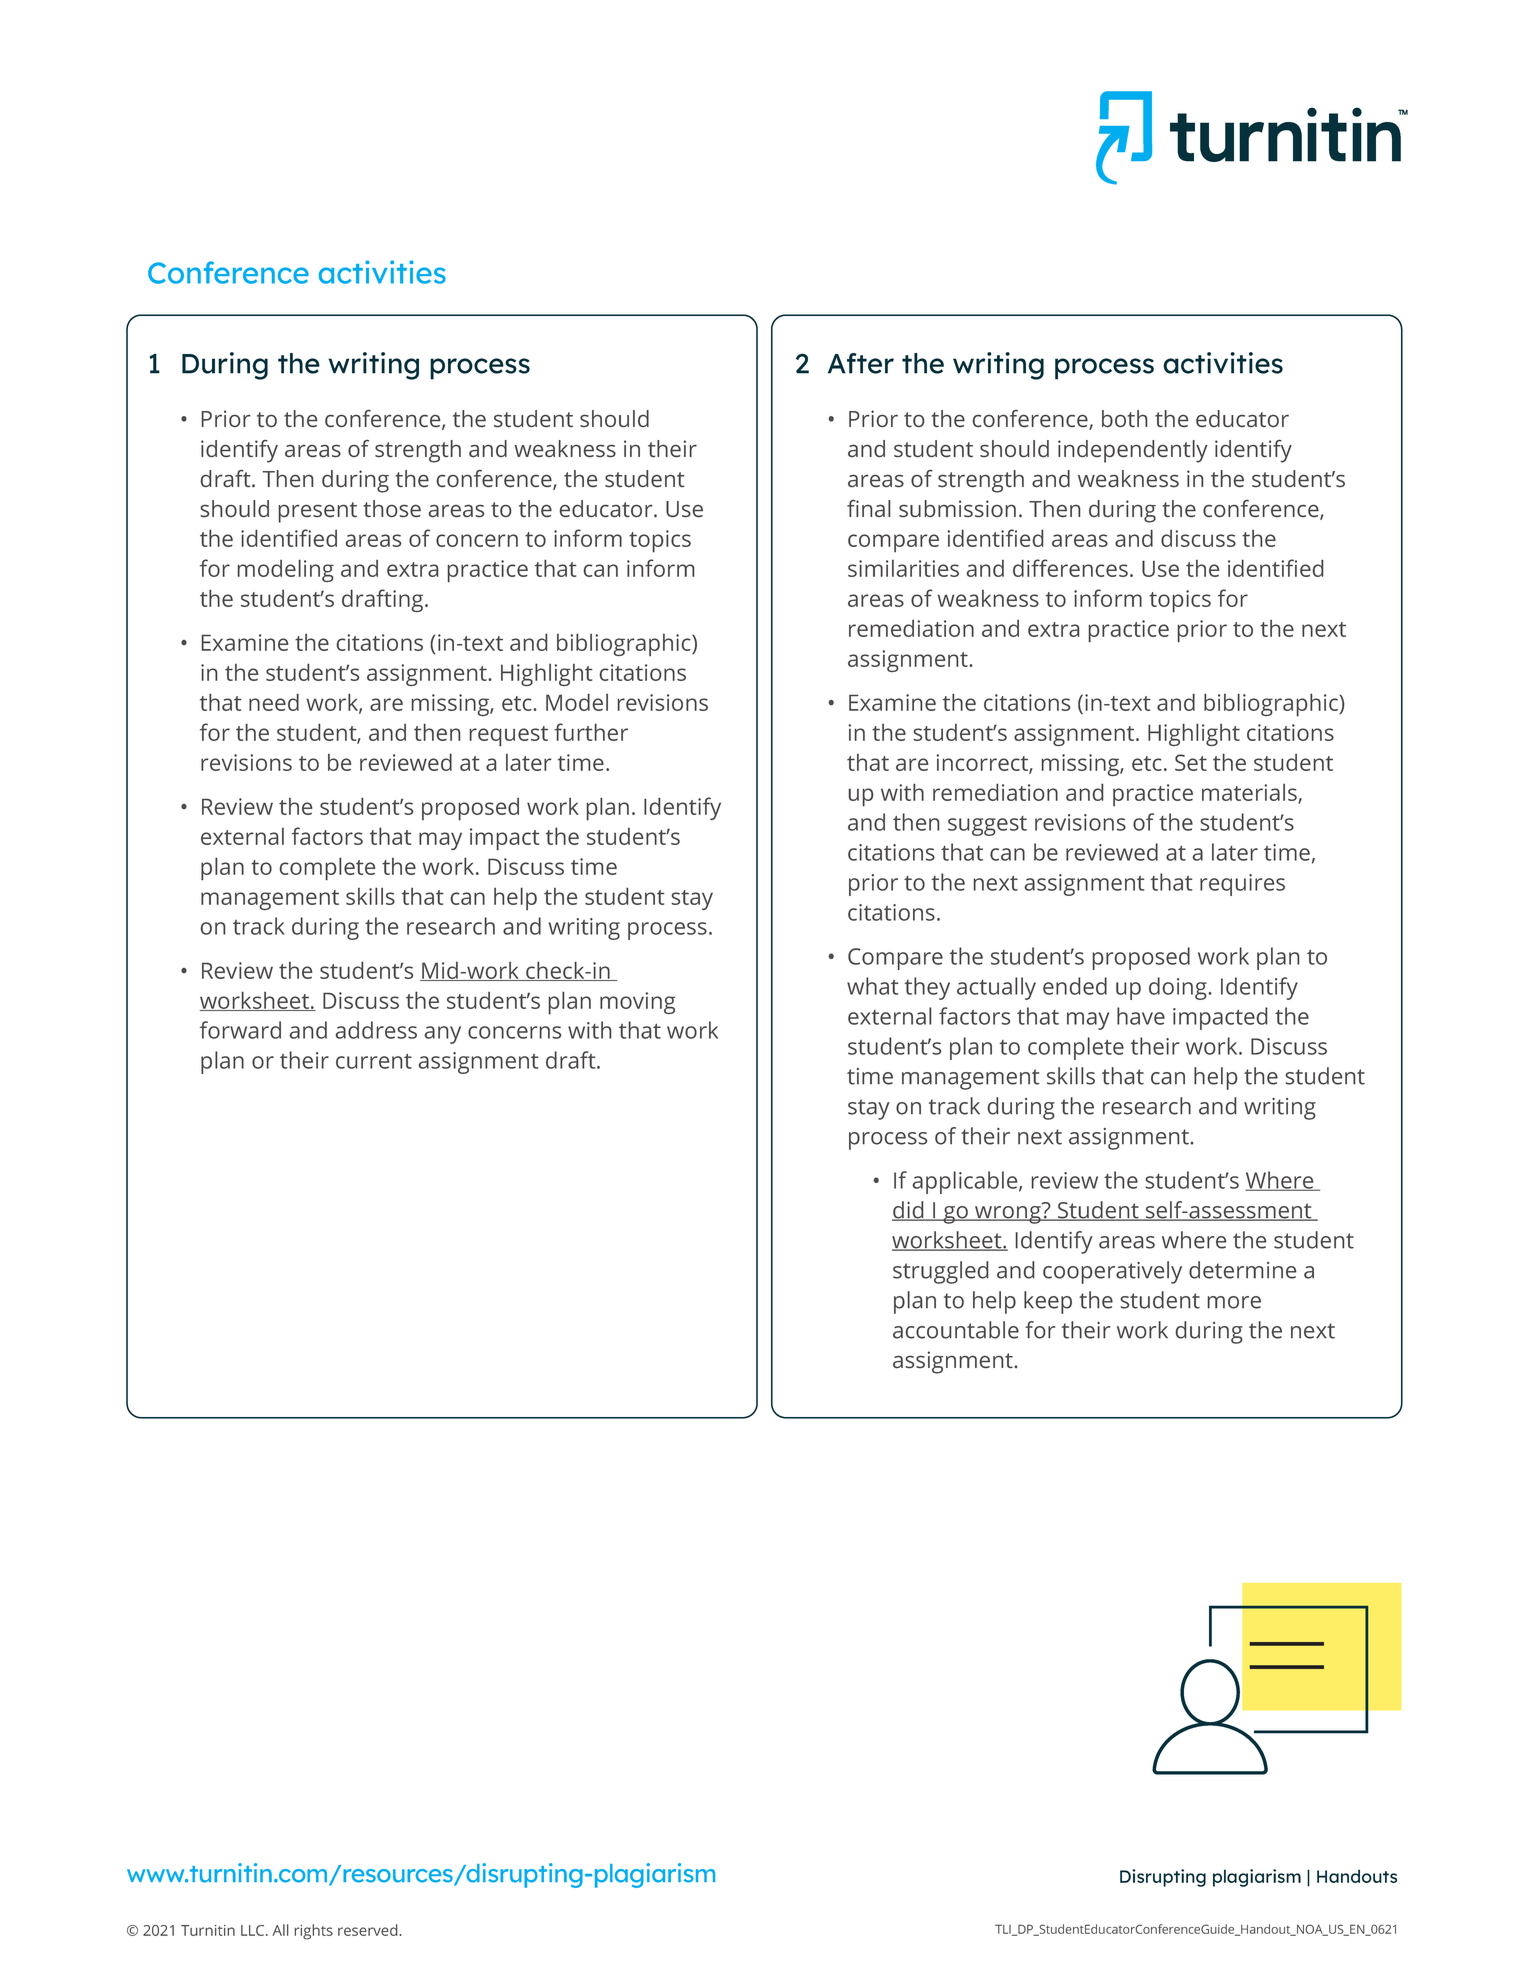 The image size is (1528, 1977). What do you see at coordinates (313, 1932) in the screenshot?
I see `rights` at bounding box center [313, 1932].
